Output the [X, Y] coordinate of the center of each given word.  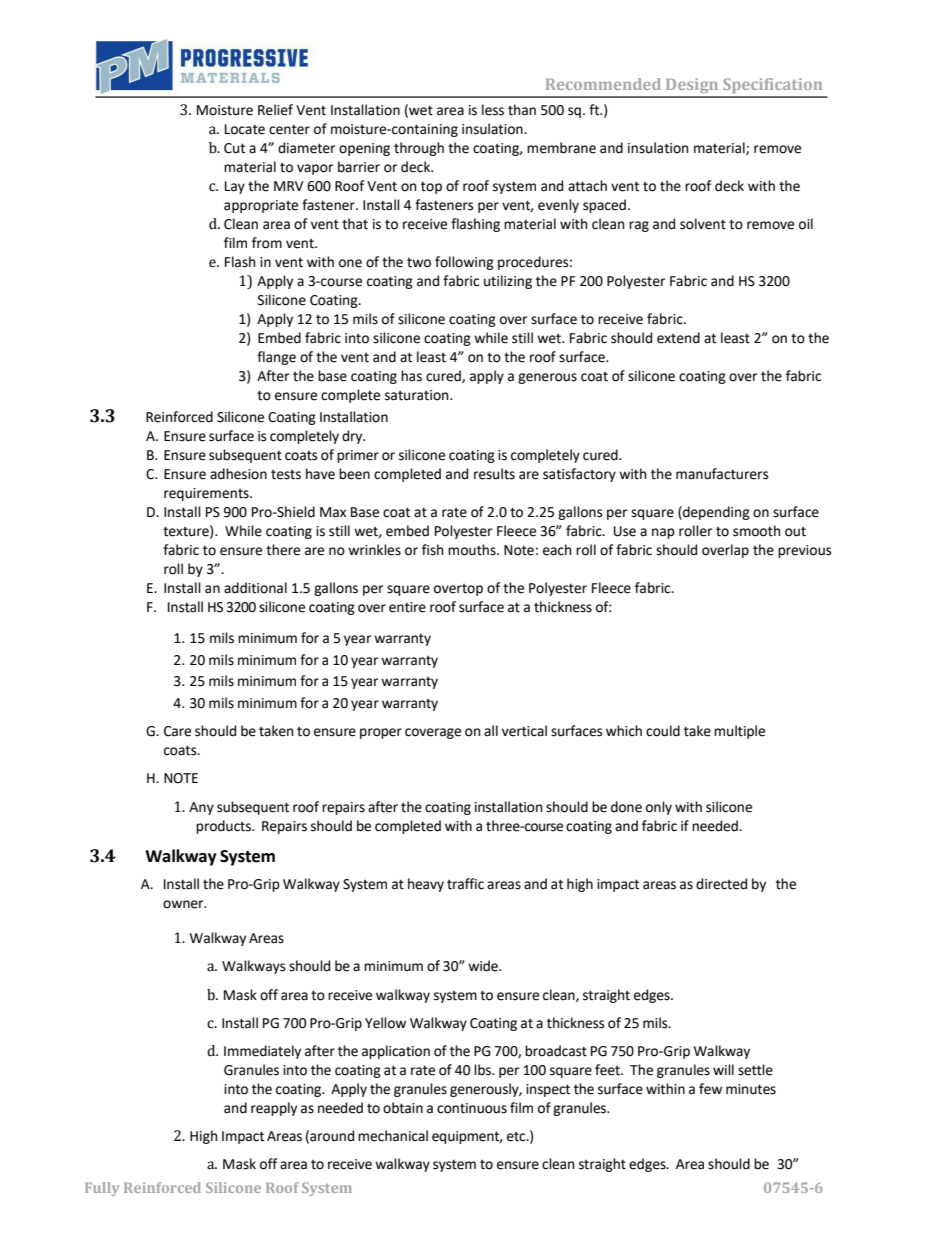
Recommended [603, 84]
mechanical [393, 1136]
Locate [245, 129]
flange [276, 358]
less [493, 110]
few [710, 1089]
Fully [102, 1189]
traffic [465, 884]
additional [255, 588]
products [224, 827]
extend [678, 338]
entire [407, 607]
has [411, 376]
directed [721, 884]
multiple [739, 732]
